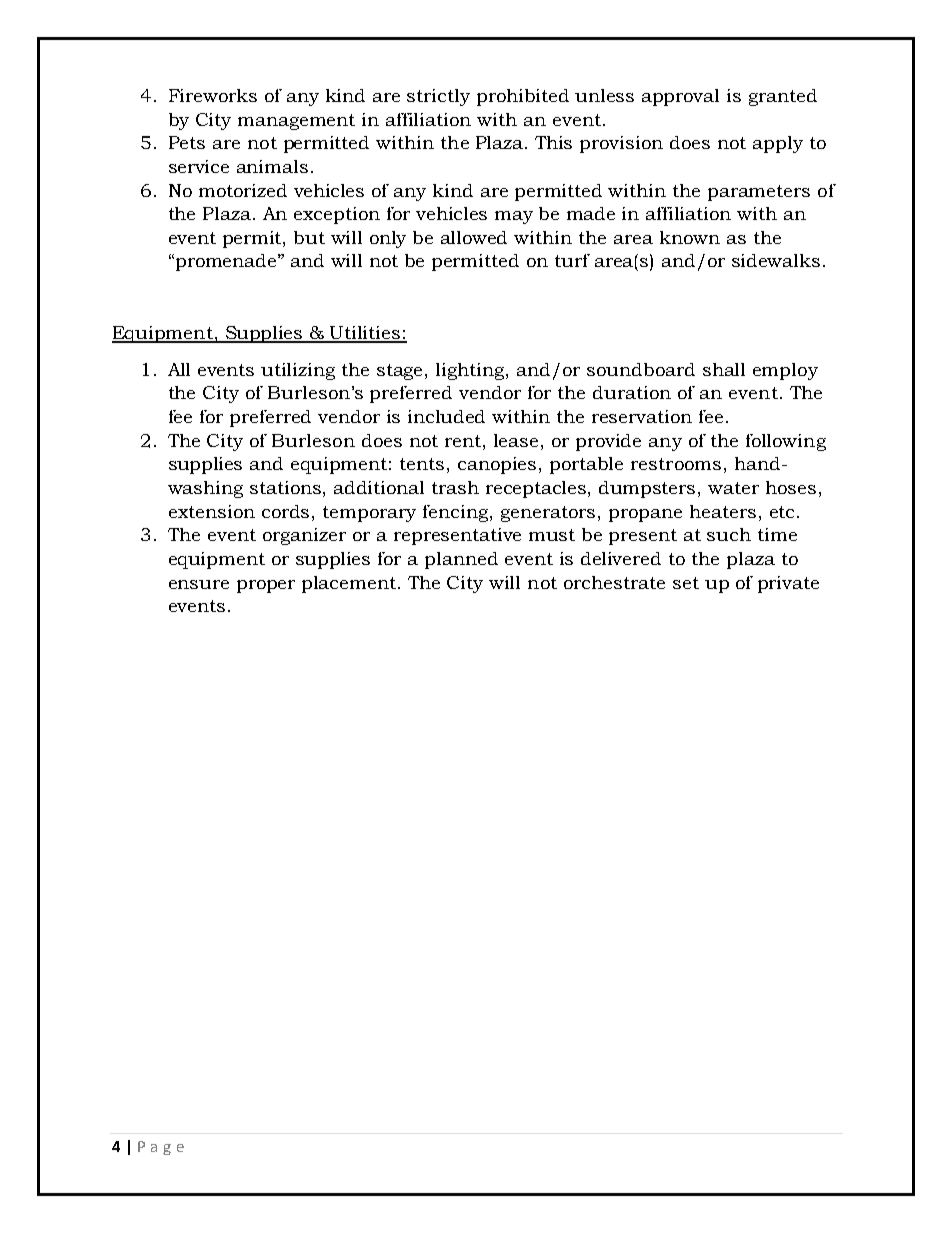 The image size is (952, 1233). What do you see at coordinates (690, 237) in the image?
I see `known` at bounding box center [690, 237].
